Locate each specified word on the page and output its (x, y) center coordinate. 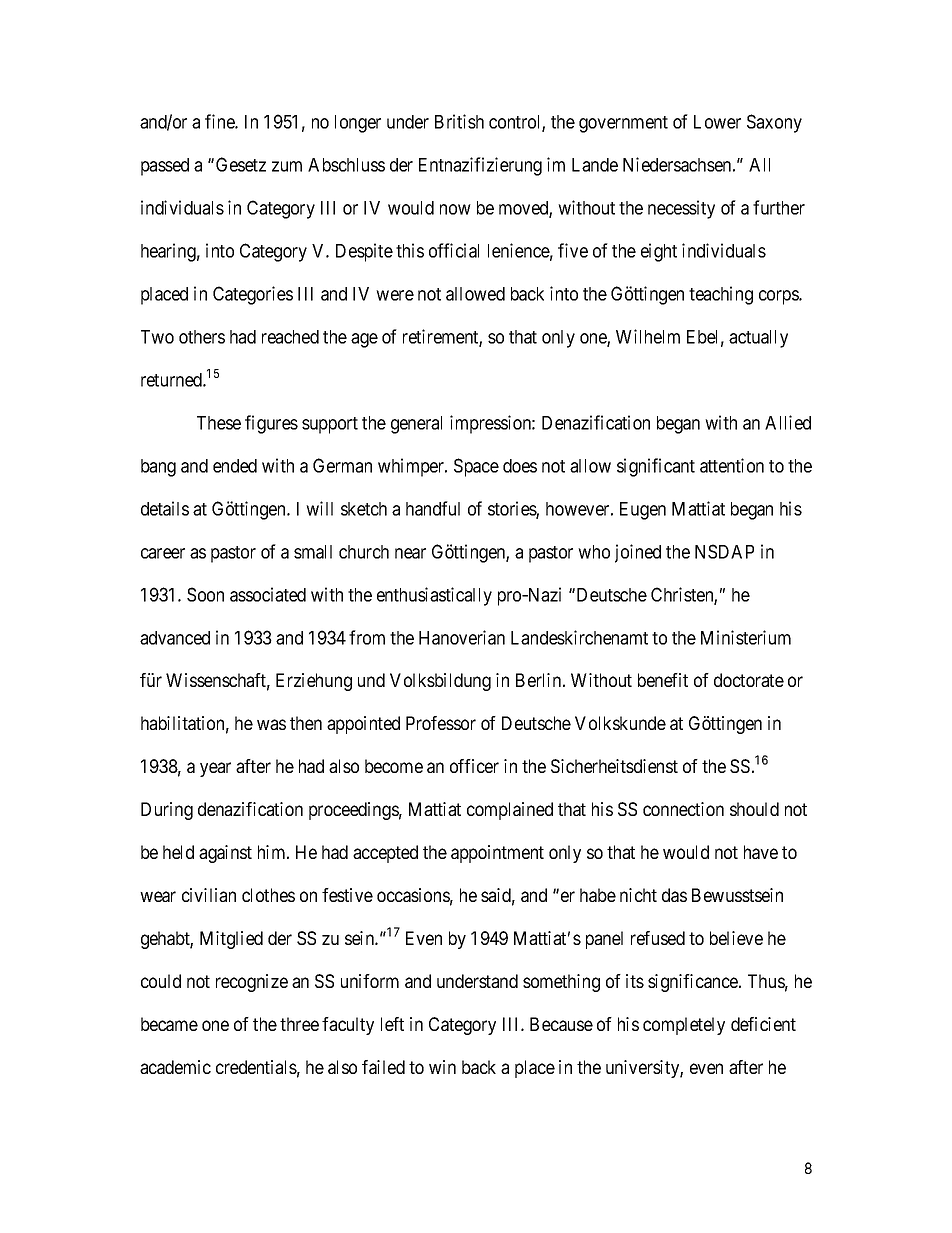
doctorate (749, 680)
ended (235, 466)
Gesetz (241, 164)
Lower (717, 122)
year (215, 769)
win (442, 1067)
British (459, 121)
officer (474, 766)
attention (732, 465)
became (169, 1024)
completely (684, 1026)
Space (476, 467)
